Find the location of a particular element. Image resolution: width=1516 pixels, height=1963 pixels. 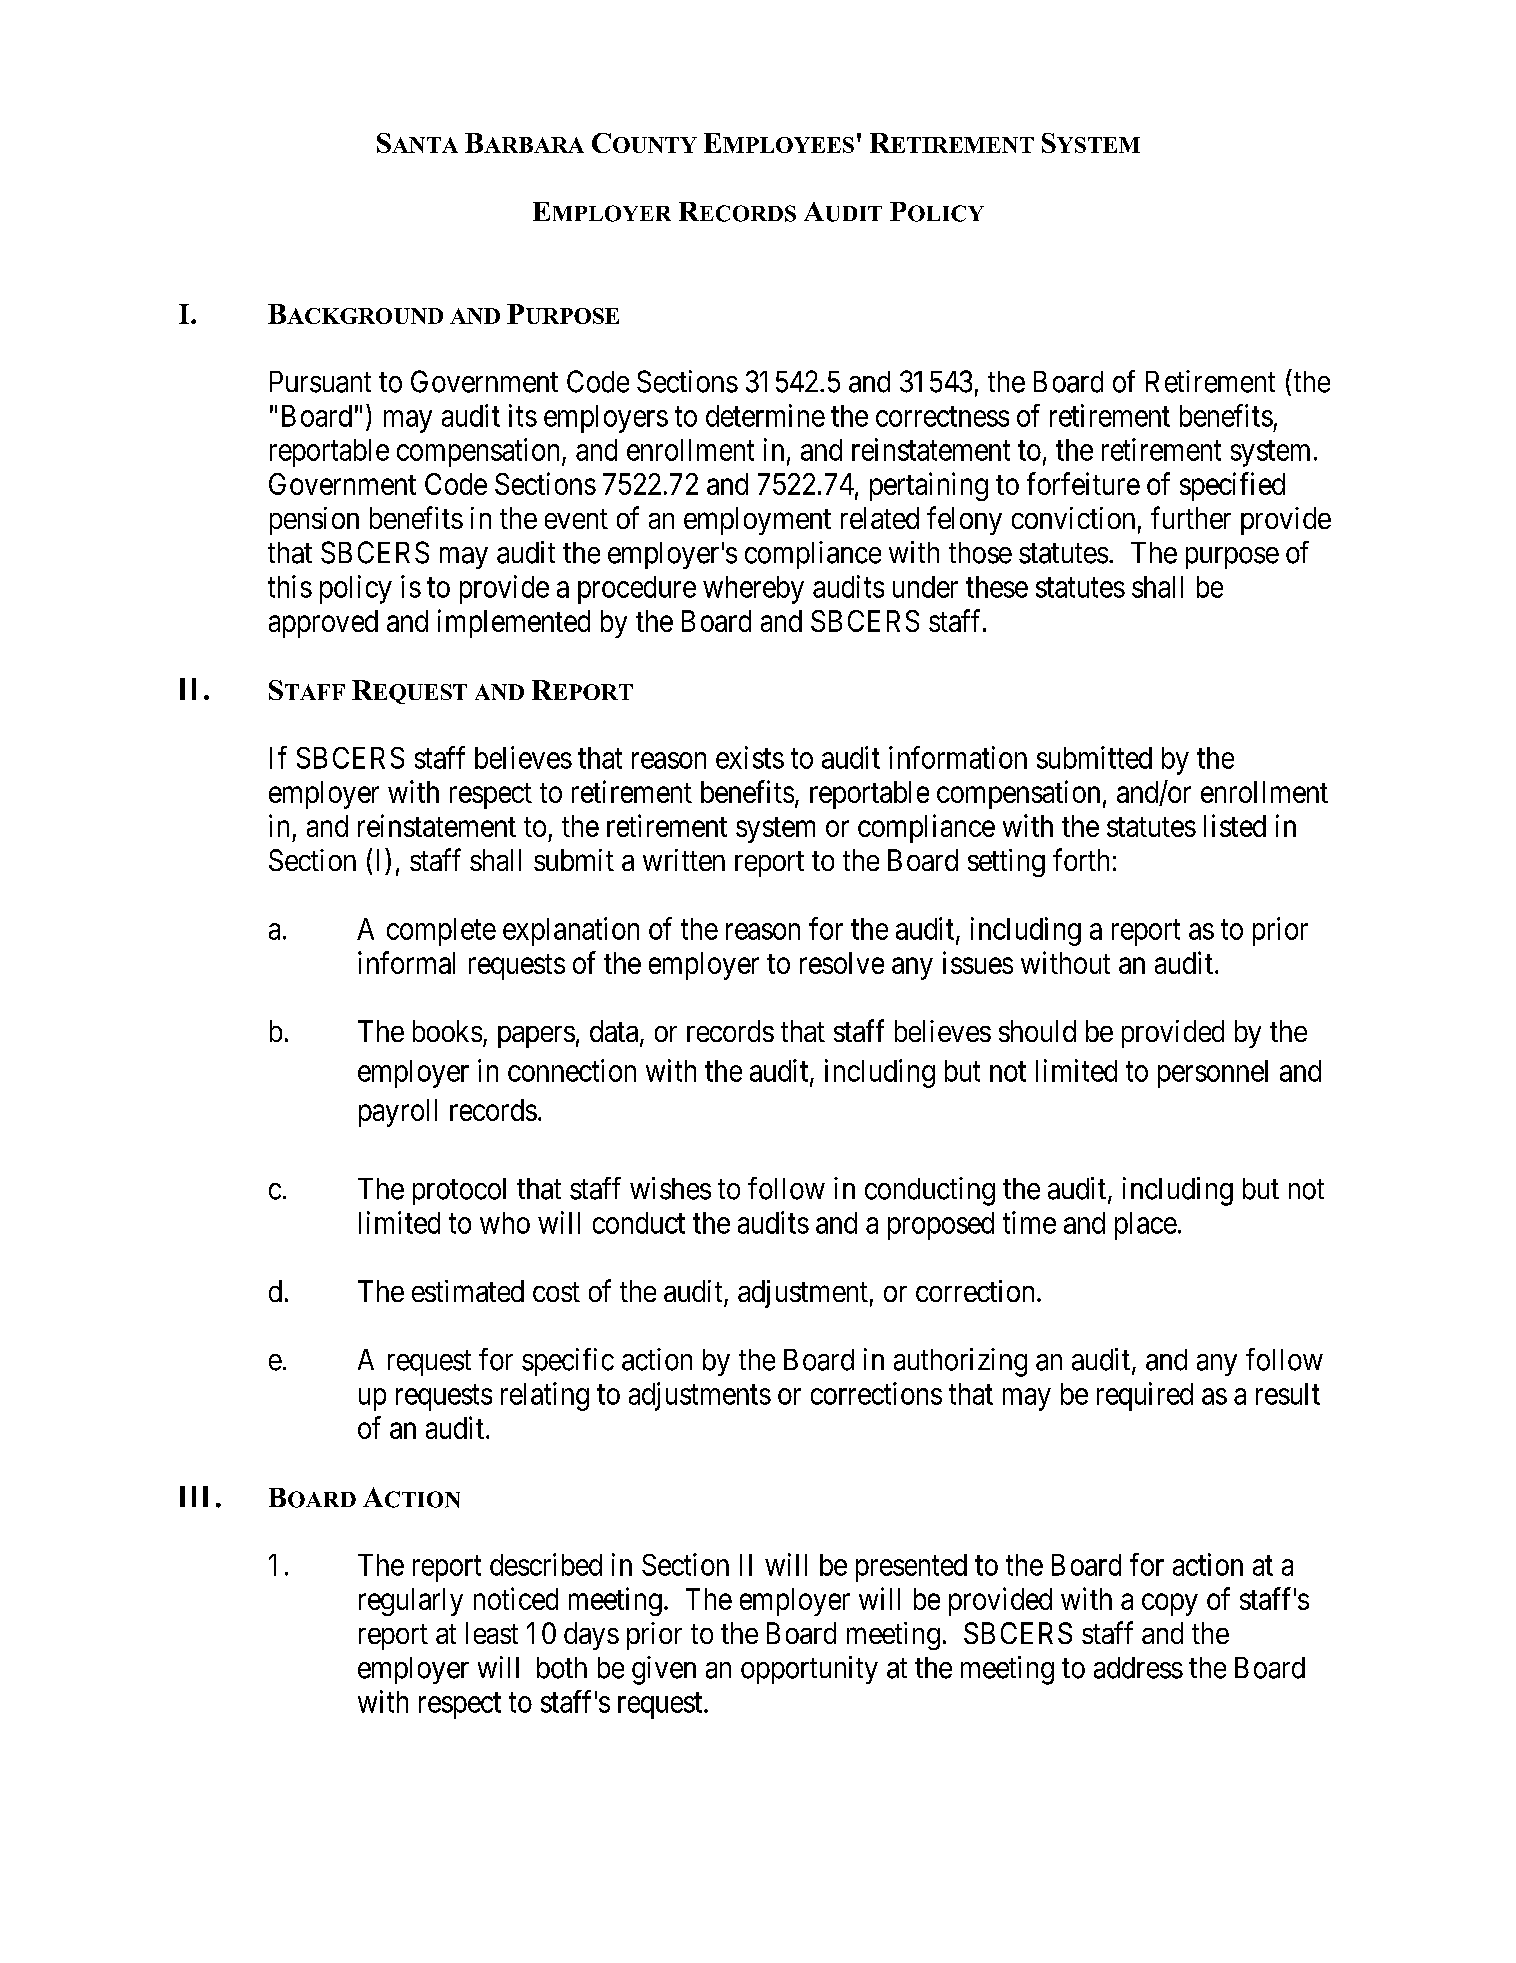

approved is located at coordinates (323, 624).
